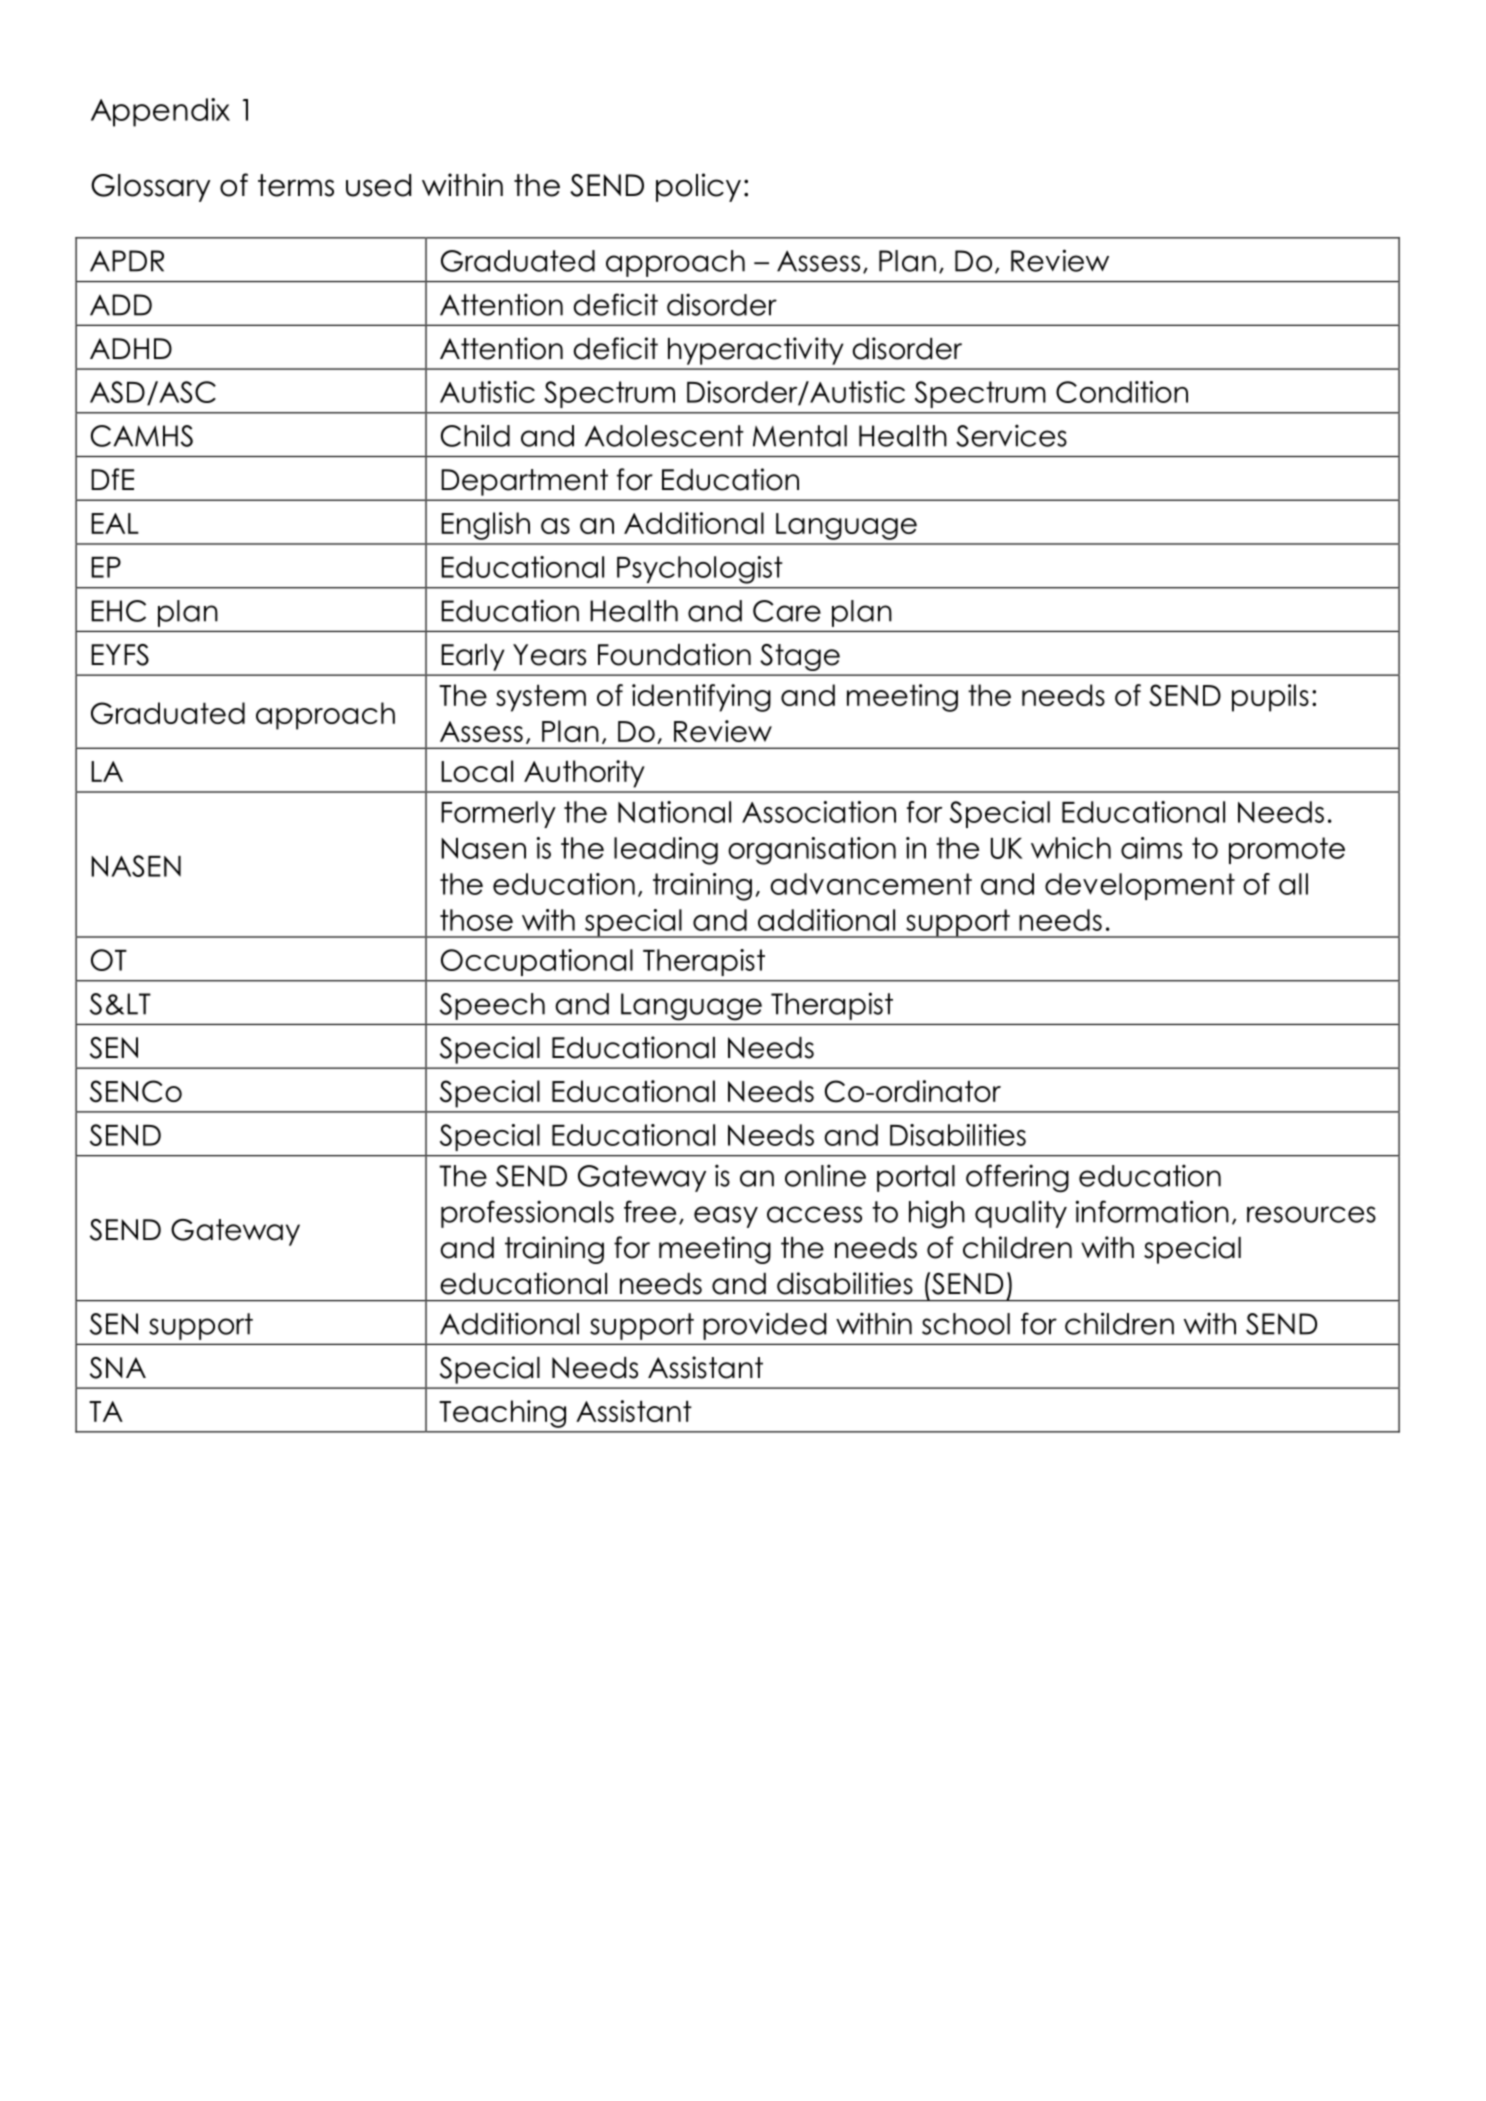 The height and width of the image is (2101, 1486). What do you see at coordinates (296, 185) in the image?
I see `terms` at bounding box center [296, 185].
